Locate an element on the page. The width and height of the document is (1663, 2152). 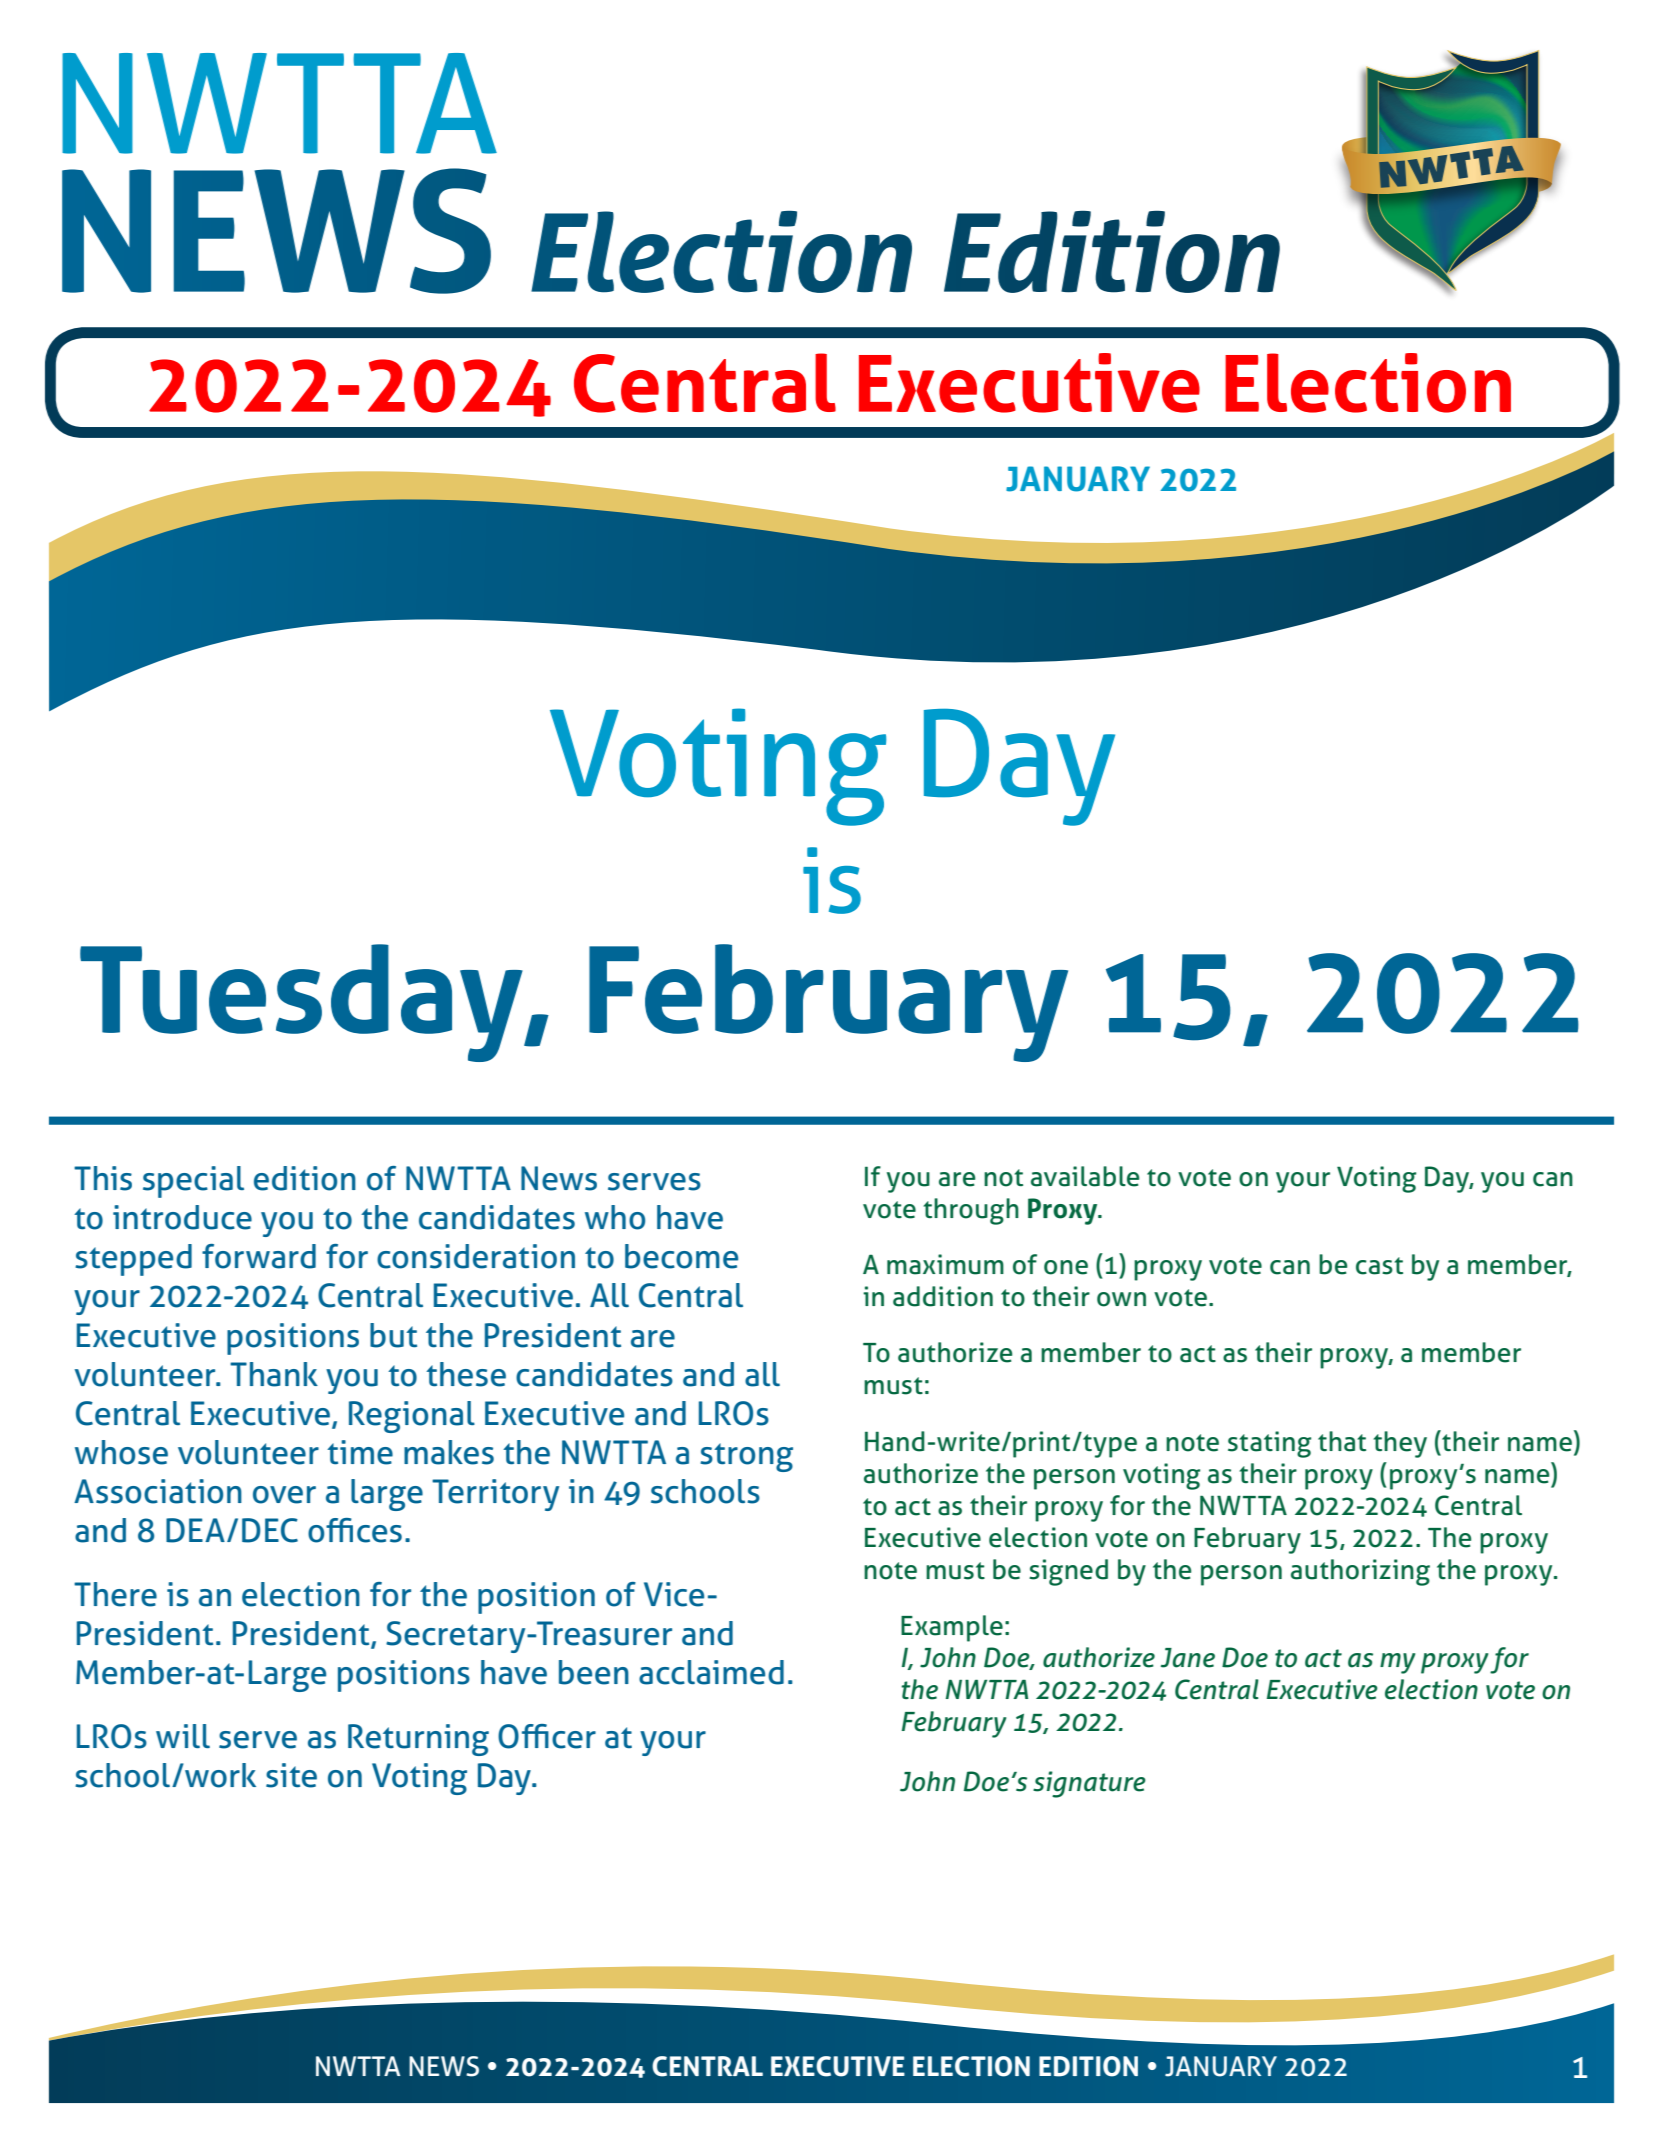
available is located at coordinates (1085, 1176).
